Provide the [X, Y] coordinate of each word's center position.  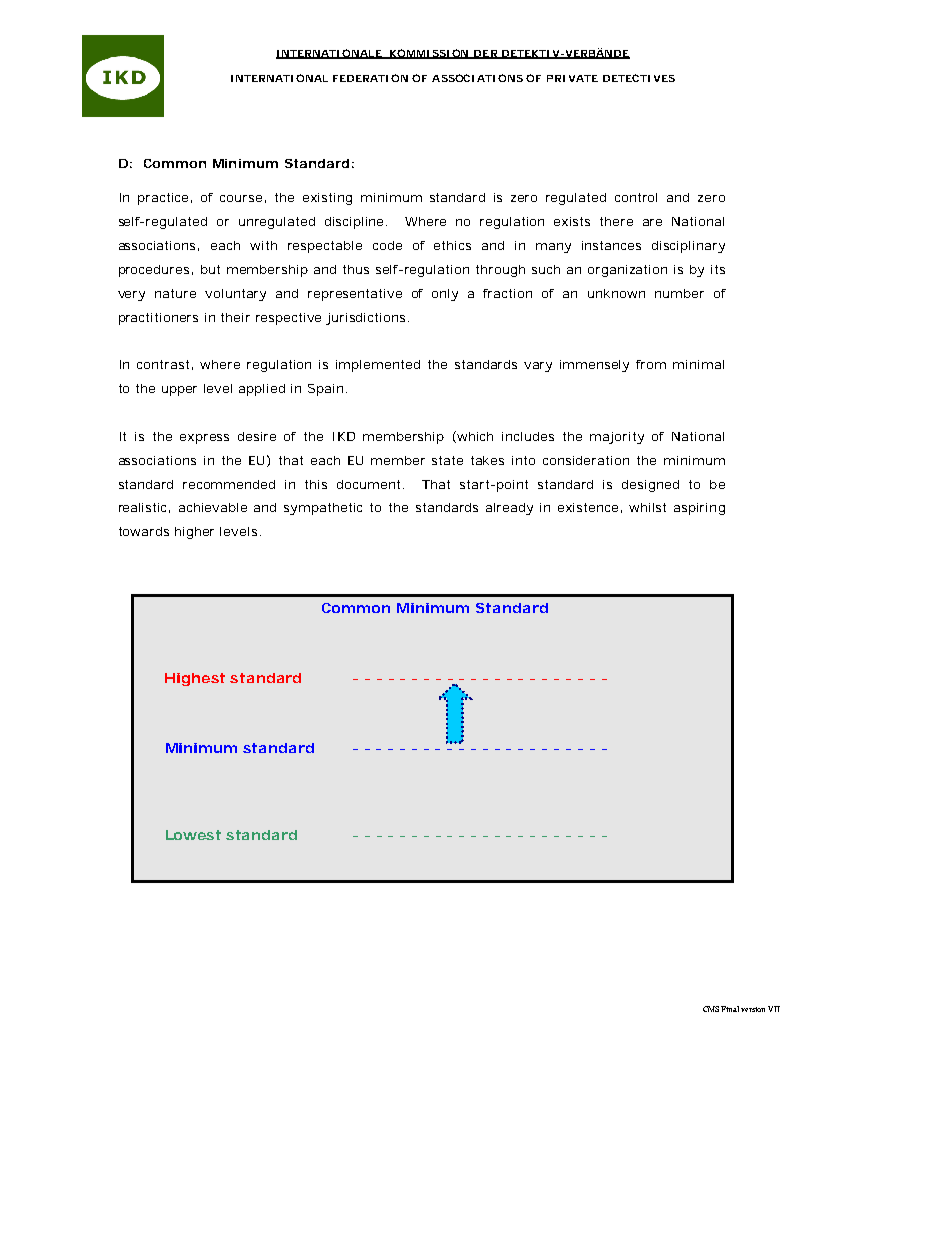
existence [590, 508]
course [243, 199]
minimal [698, 364]
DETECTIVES [639, 78]
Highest [195, 679]
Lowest [193, 835]
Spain [327, 390]
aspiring [699, 509]
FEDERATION [370, 78]
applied [262, 390]
